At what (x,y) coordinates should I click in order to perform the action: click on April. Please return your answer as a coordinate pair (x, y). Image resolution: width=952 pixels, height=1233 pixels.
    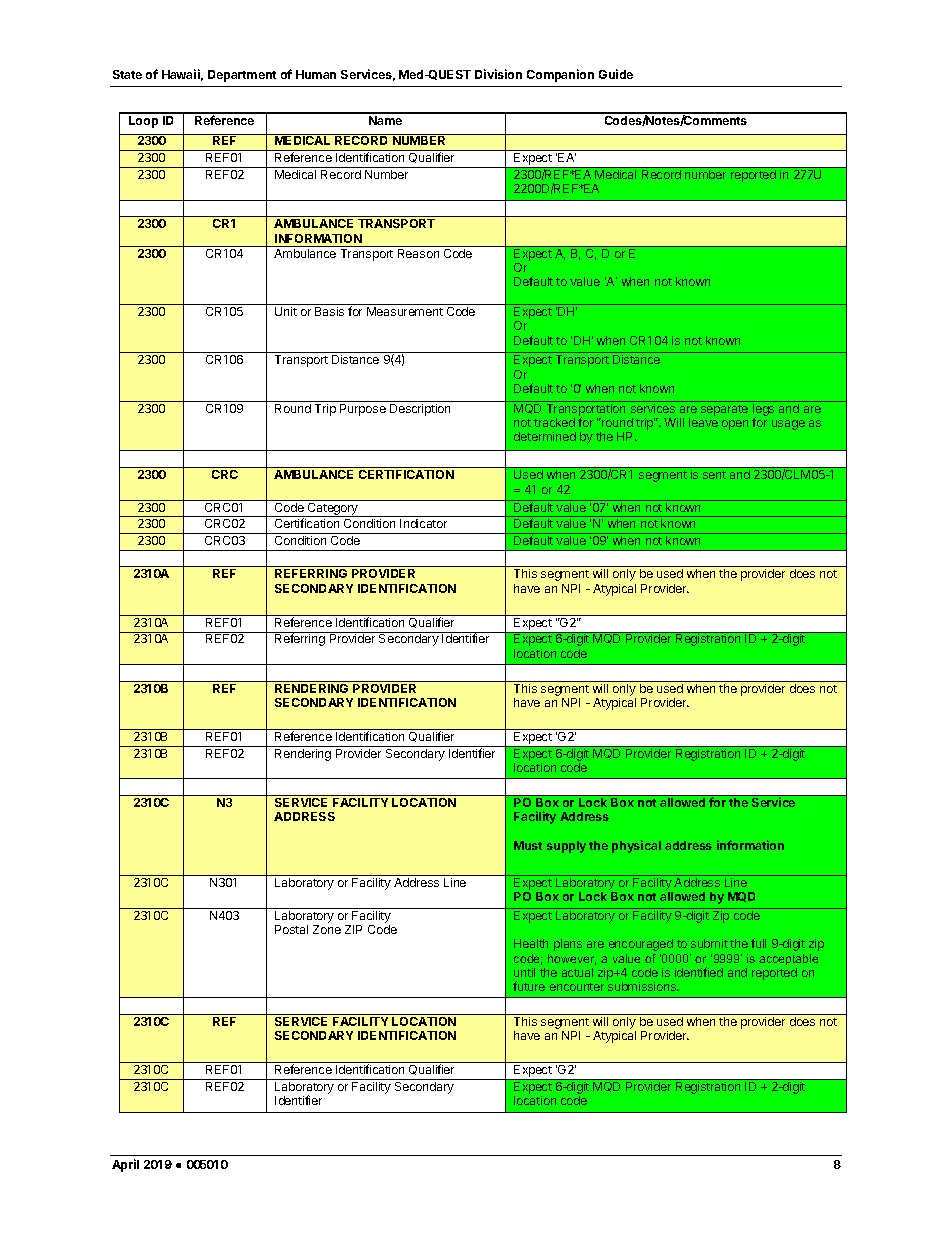
    Looking at the image, I should click on (125, 1165).
